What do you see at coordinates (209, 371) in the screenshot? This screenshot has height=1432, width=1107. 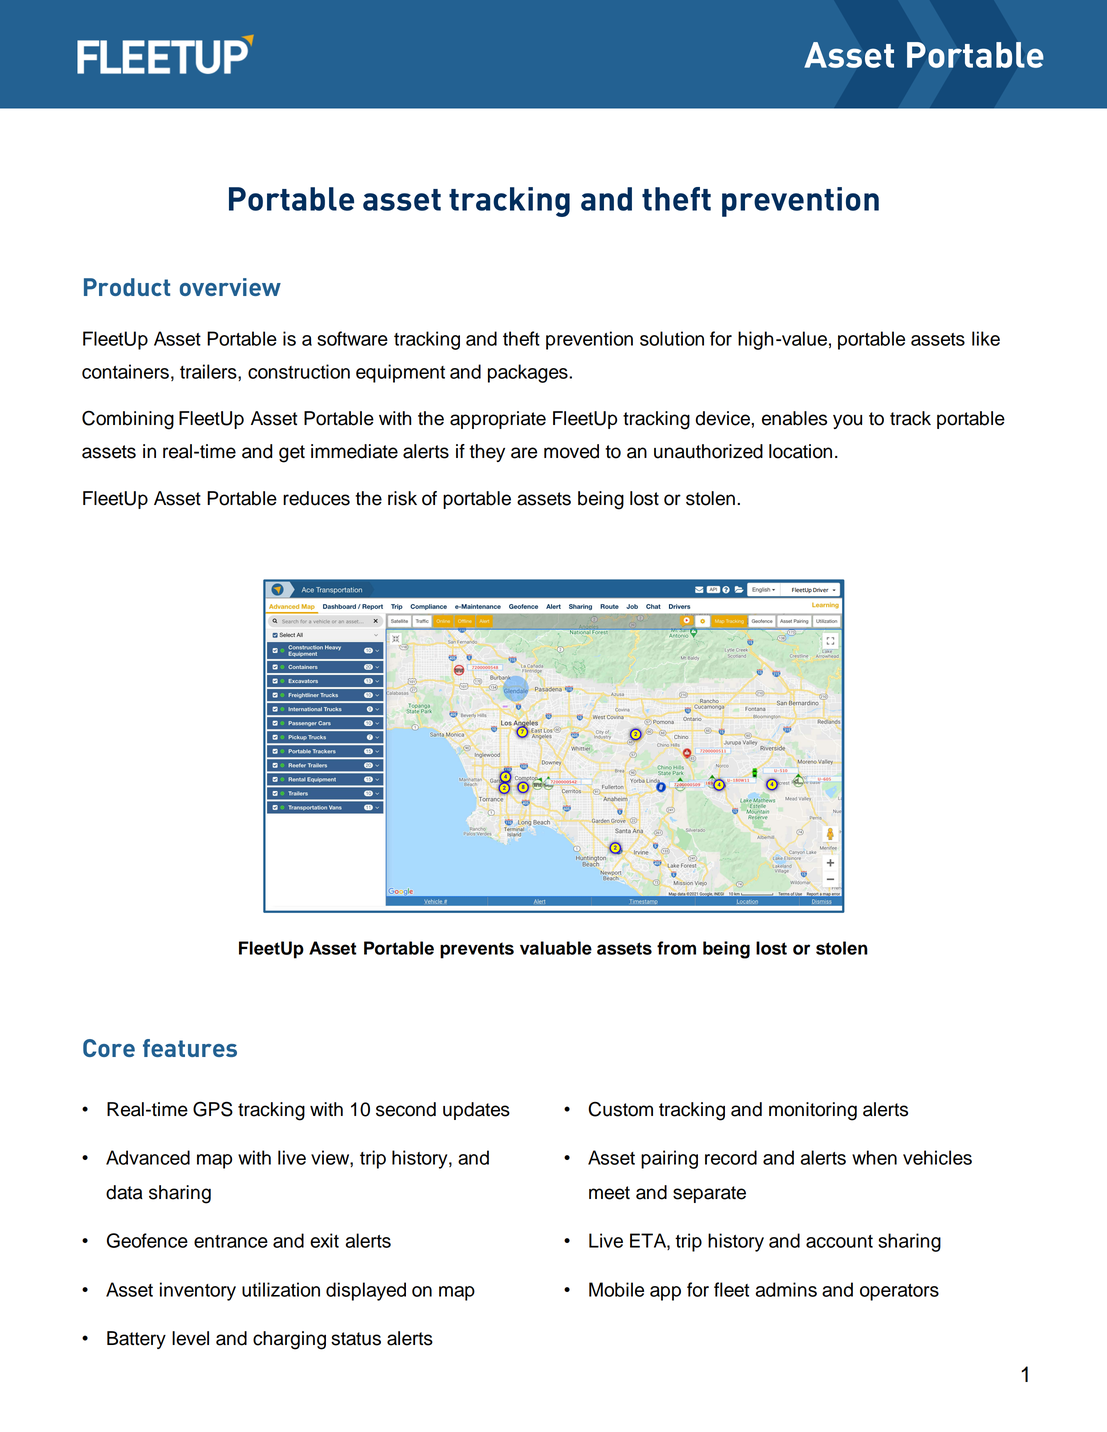 I see `trailers` at bounding box center [209, 371].
